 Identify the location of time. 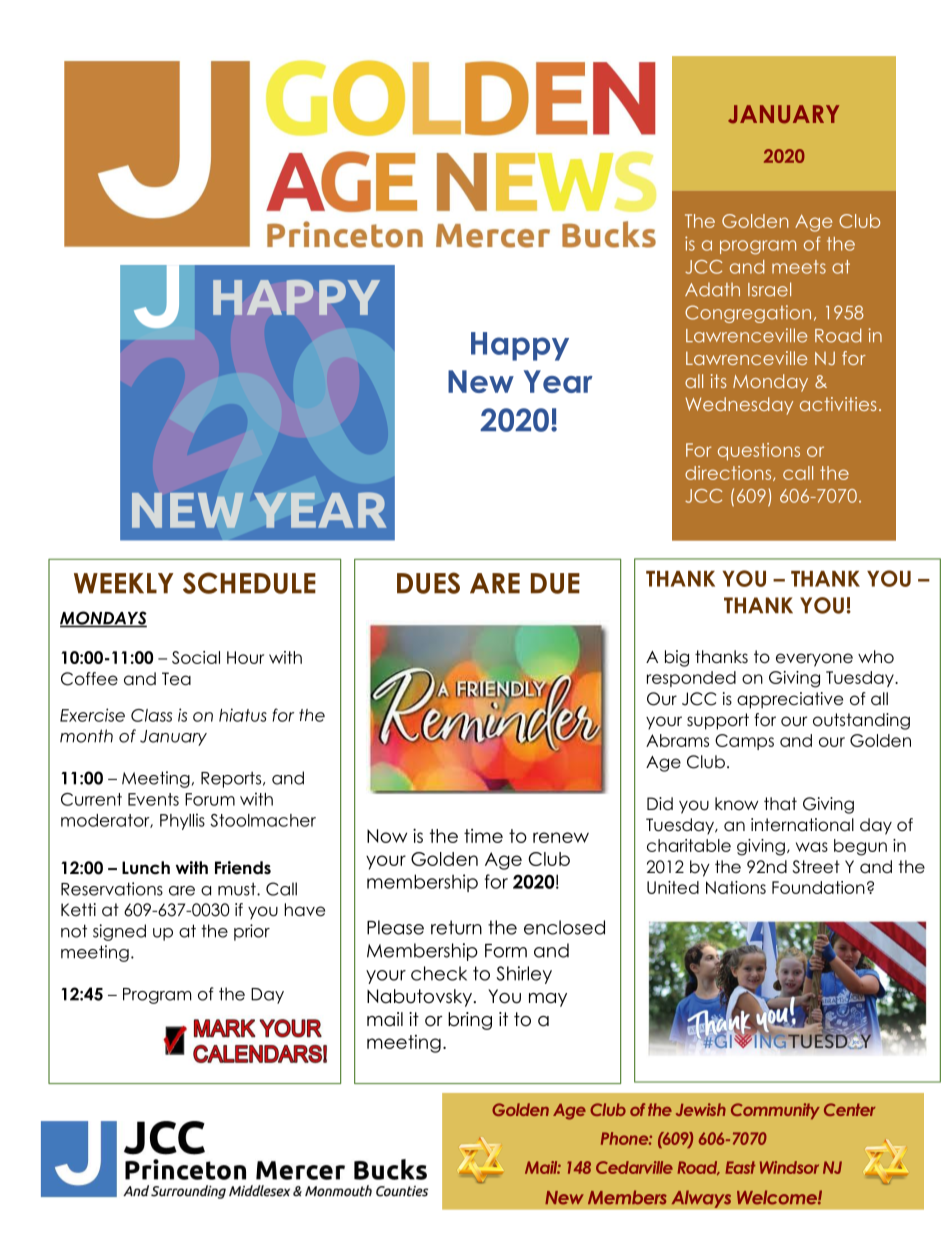
(483, 836).
